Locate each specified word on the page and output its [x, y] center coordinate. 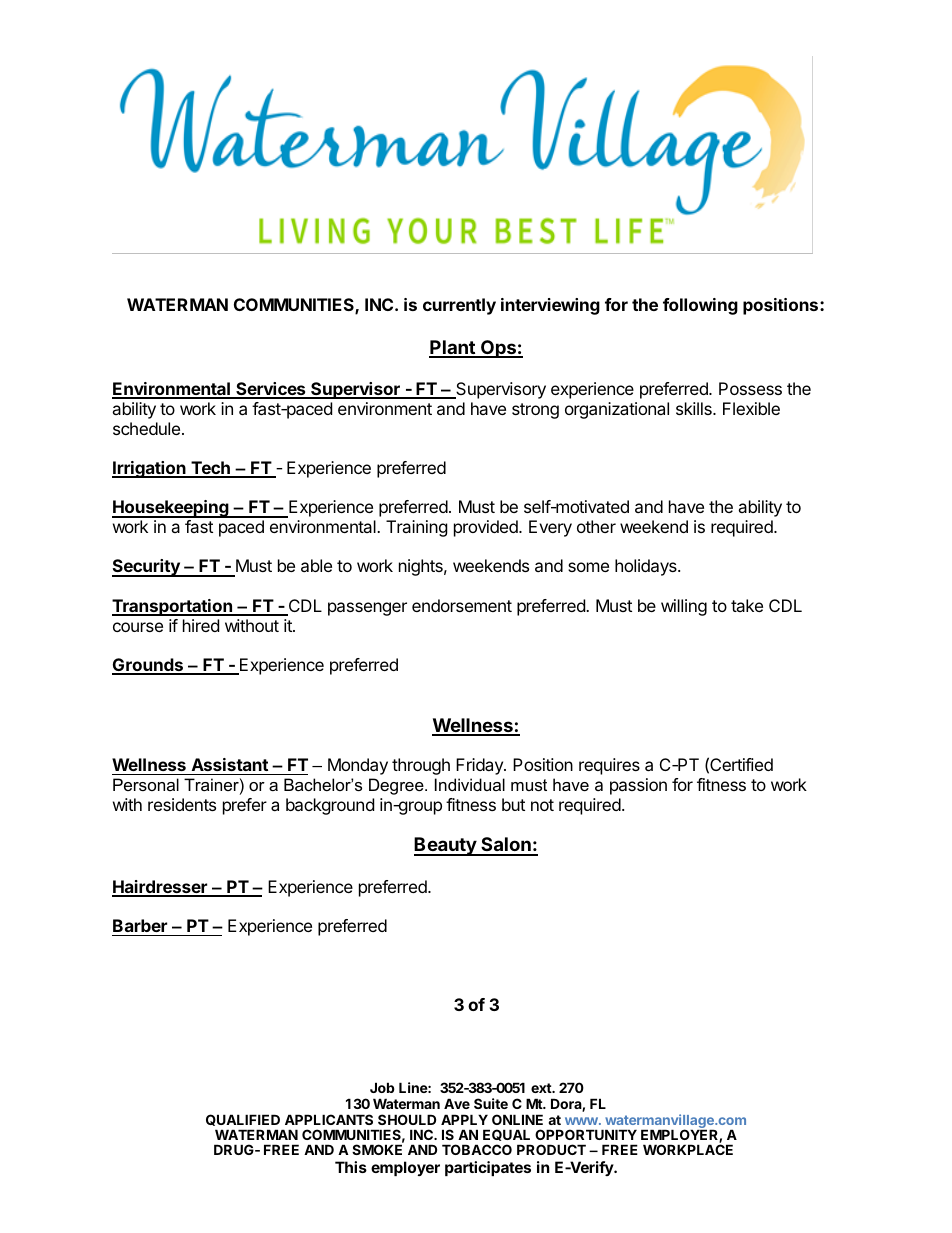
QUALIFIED [243, 1120]
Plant [453, 348]
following [700, 306]
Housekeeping [171, 509]
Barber [140, 925]
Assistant [230, 764]
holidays [647, 567]
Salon [506, 846]
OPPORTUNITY [586, 1134]
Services [271, 390]
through [421, 766]
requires [609, 766]
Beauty [446, 846]
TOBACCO [477, 1149]
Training [417, 528]
